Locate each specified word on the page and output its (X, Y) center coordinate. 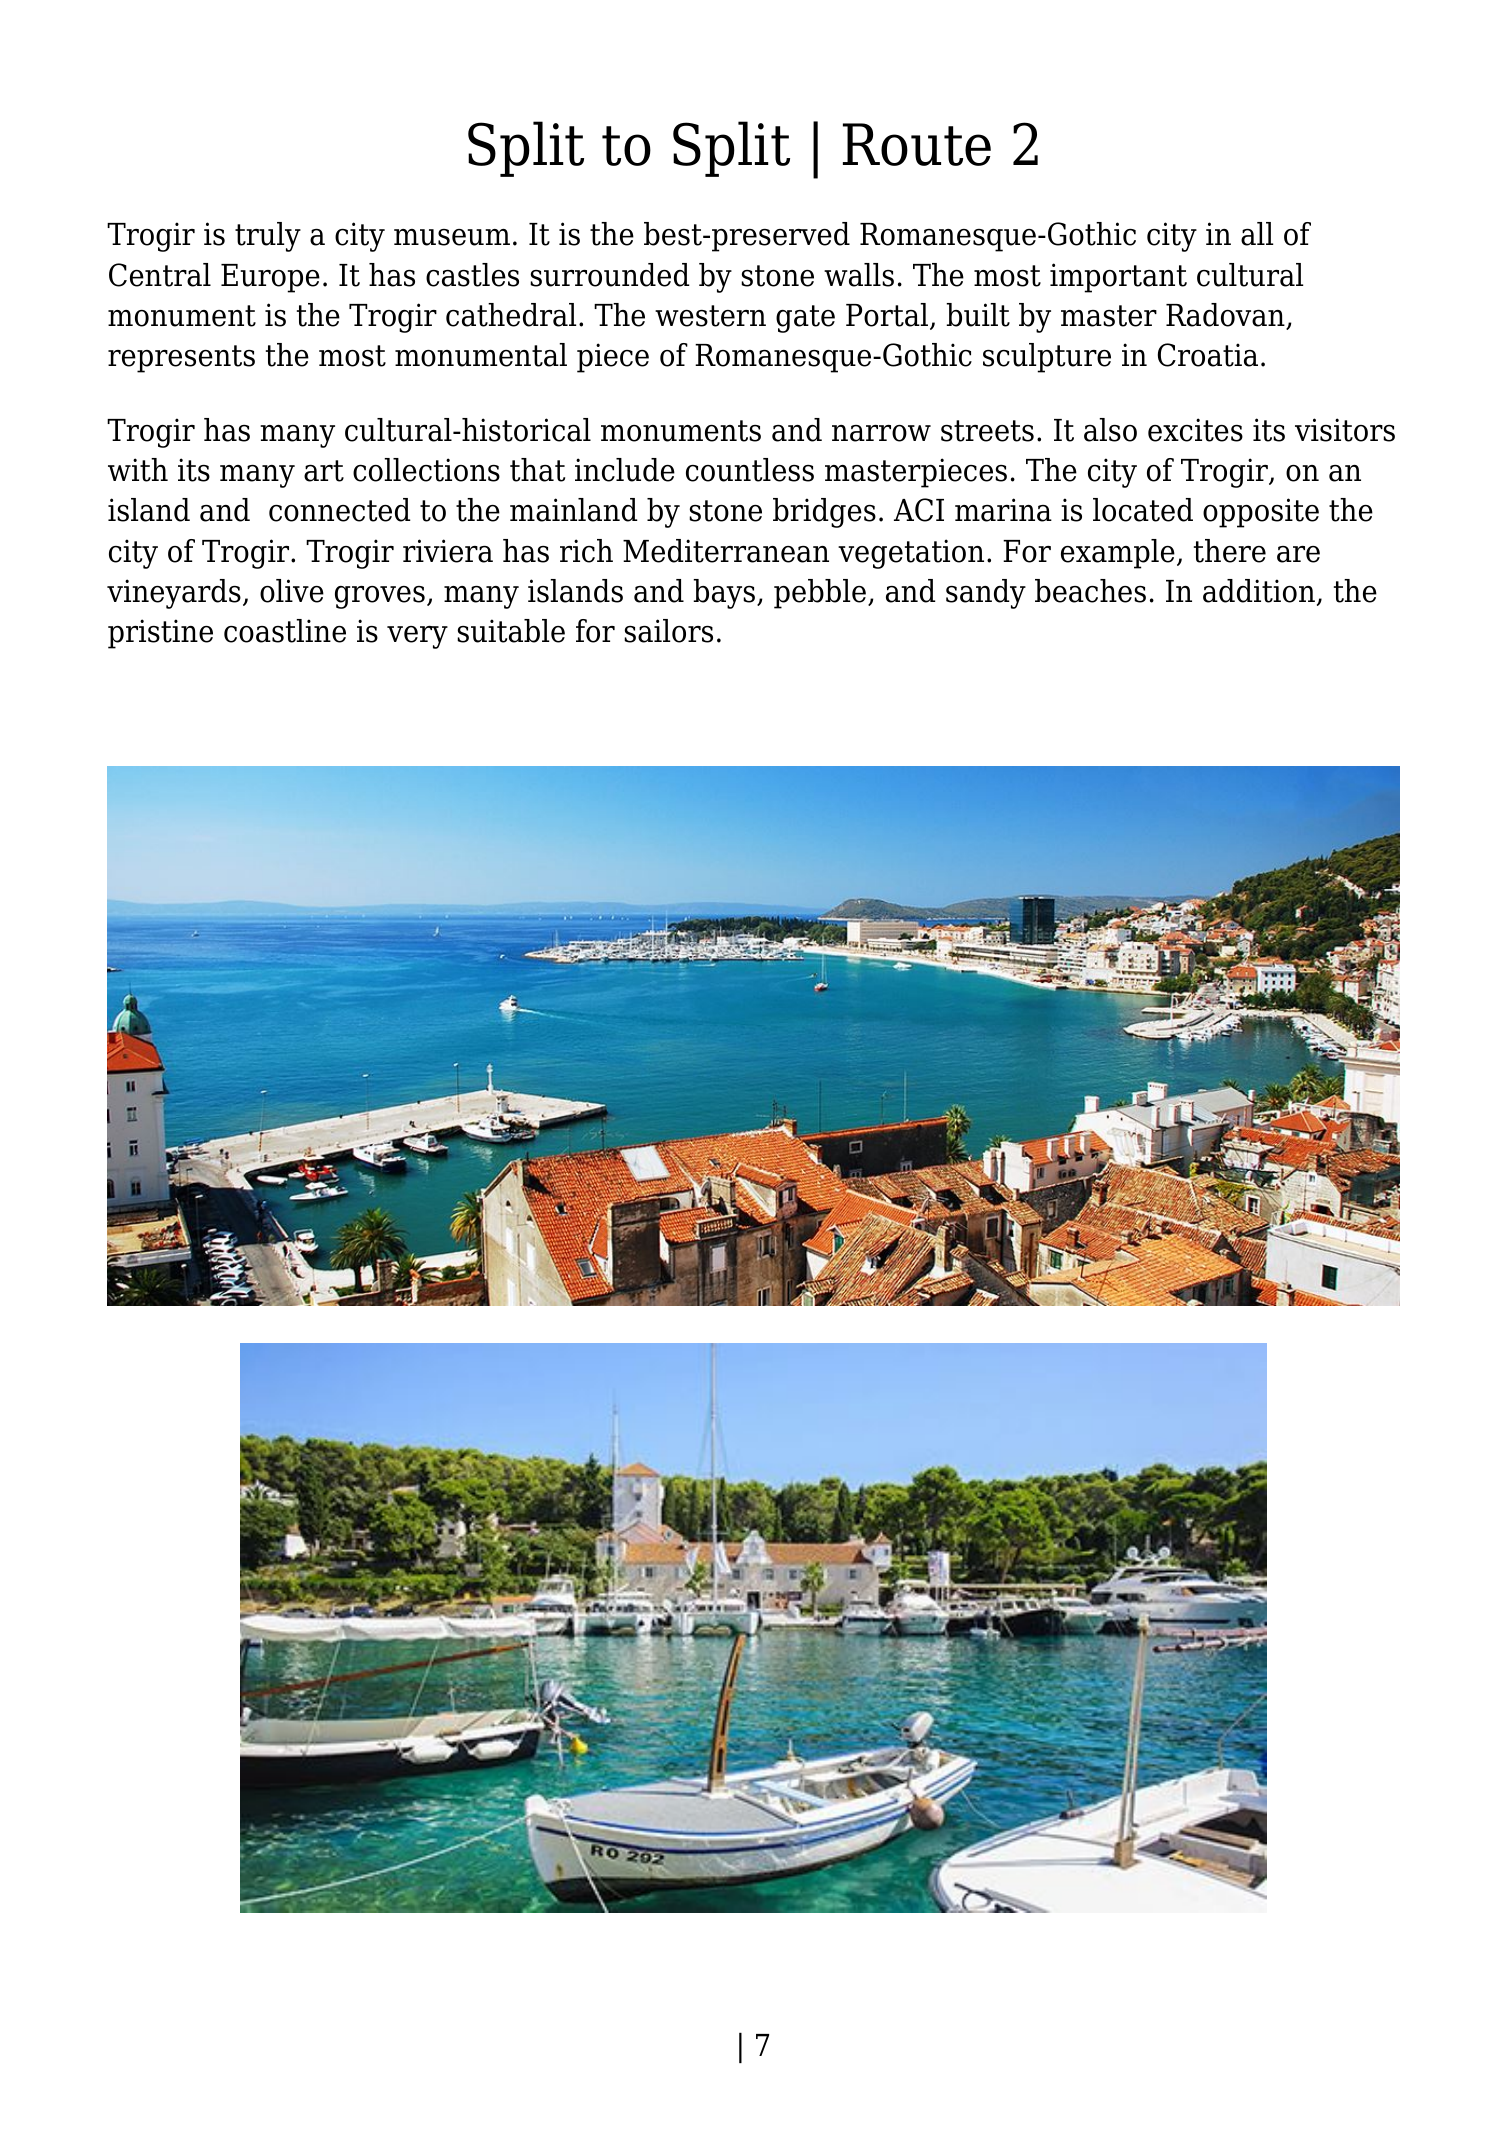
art (324, 471)
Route (917, 144)
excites (1195, 430)
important (1118, 278)
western (710, 316)
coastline (285, 631)
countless (750, 470)
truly (268, 237)
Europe (270, 278)
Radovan (1226, 316)
